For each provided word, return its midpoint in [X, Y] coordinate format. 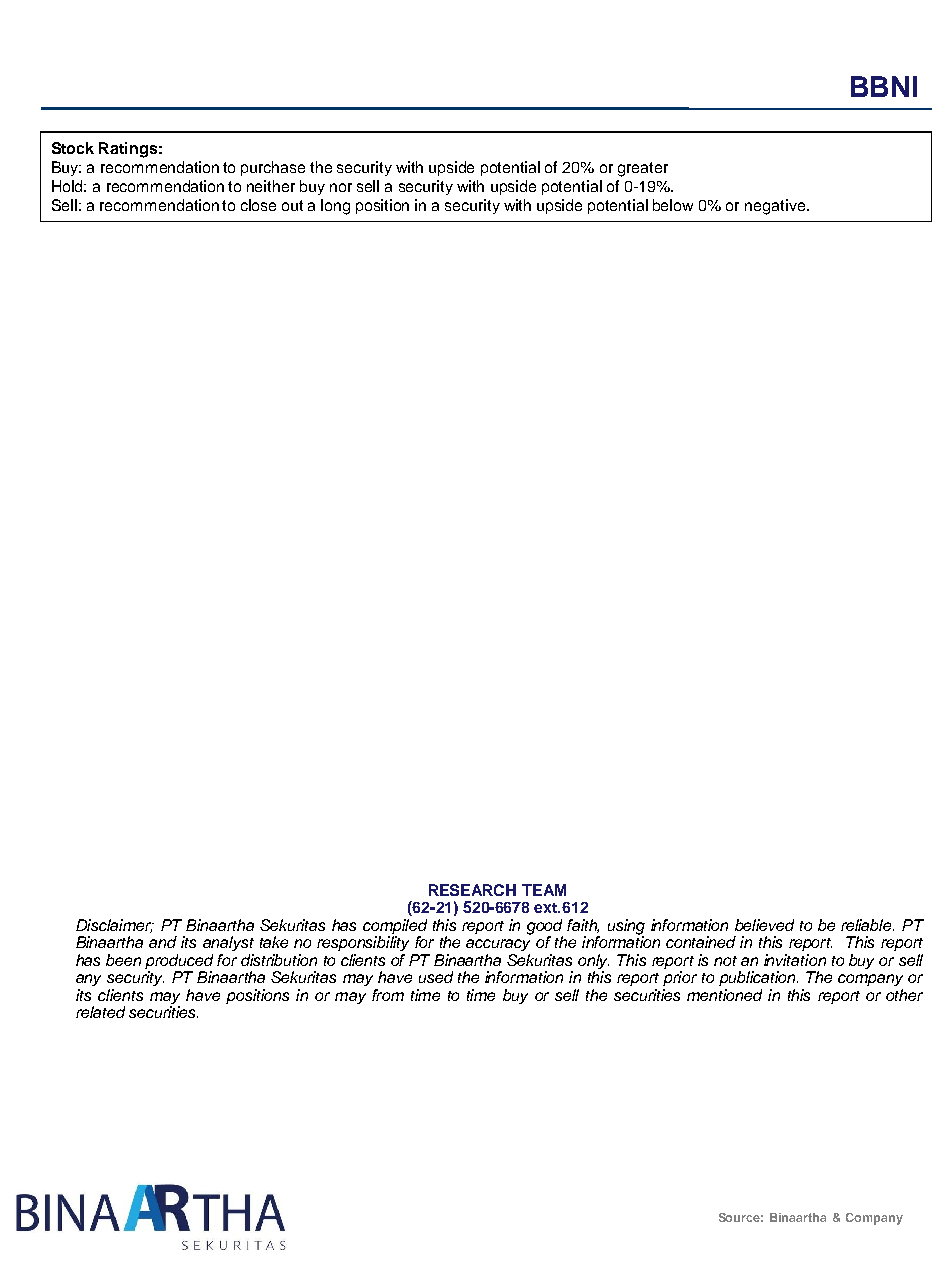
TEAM [544, 890]
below [673, 205]
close [258, 205]
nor [341, 187]
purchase [273, 168]
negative [776, 207]
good [545, 928]
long [335, 207]
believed [764, 925]
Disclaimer [114, 926]
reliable [867, 925]
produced [179, 961]
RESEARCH [472, 890]
